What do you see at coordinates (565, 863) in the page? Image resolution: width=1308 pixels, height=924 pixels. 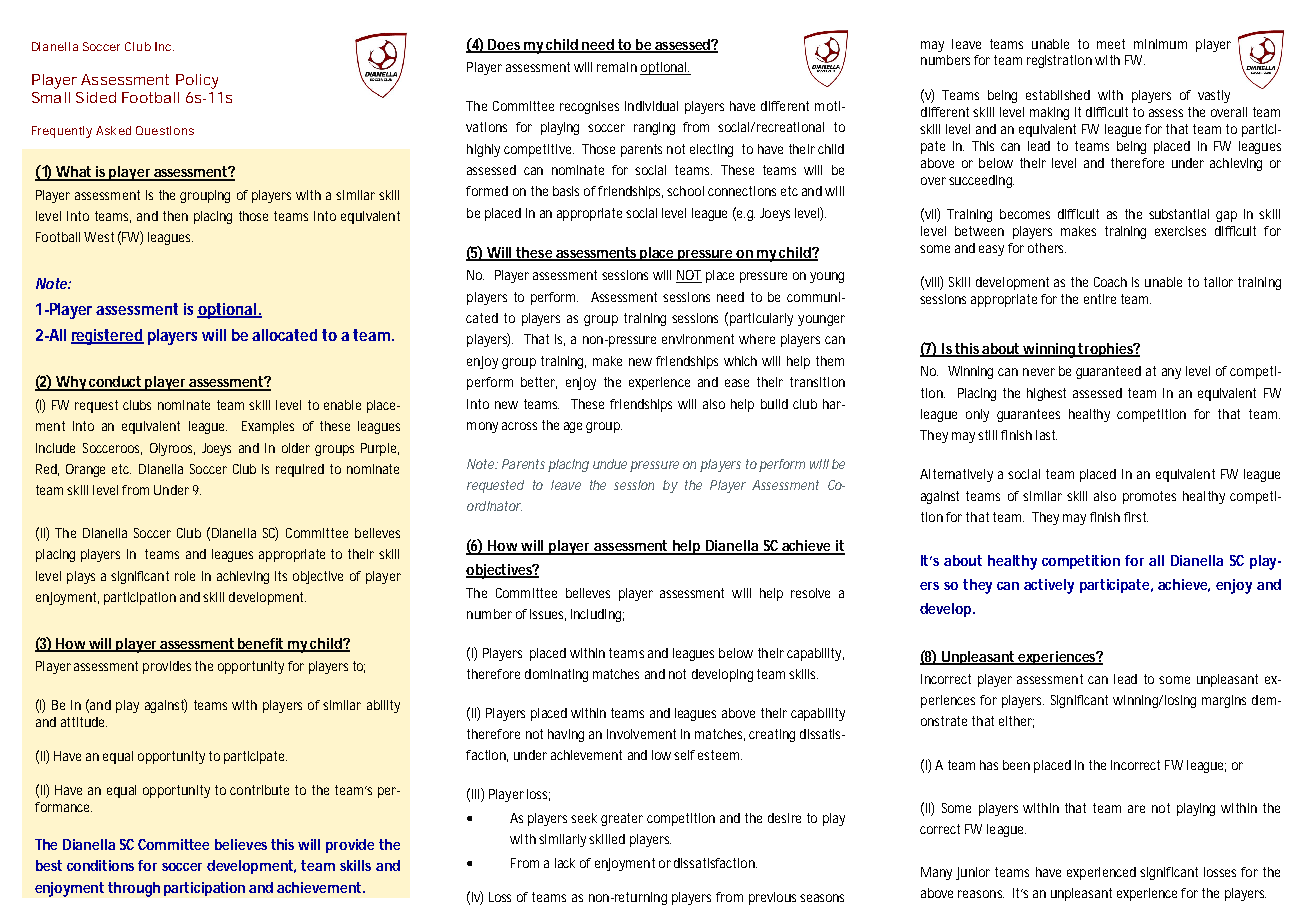 I see `lack` at bounding box center [565, 863].
